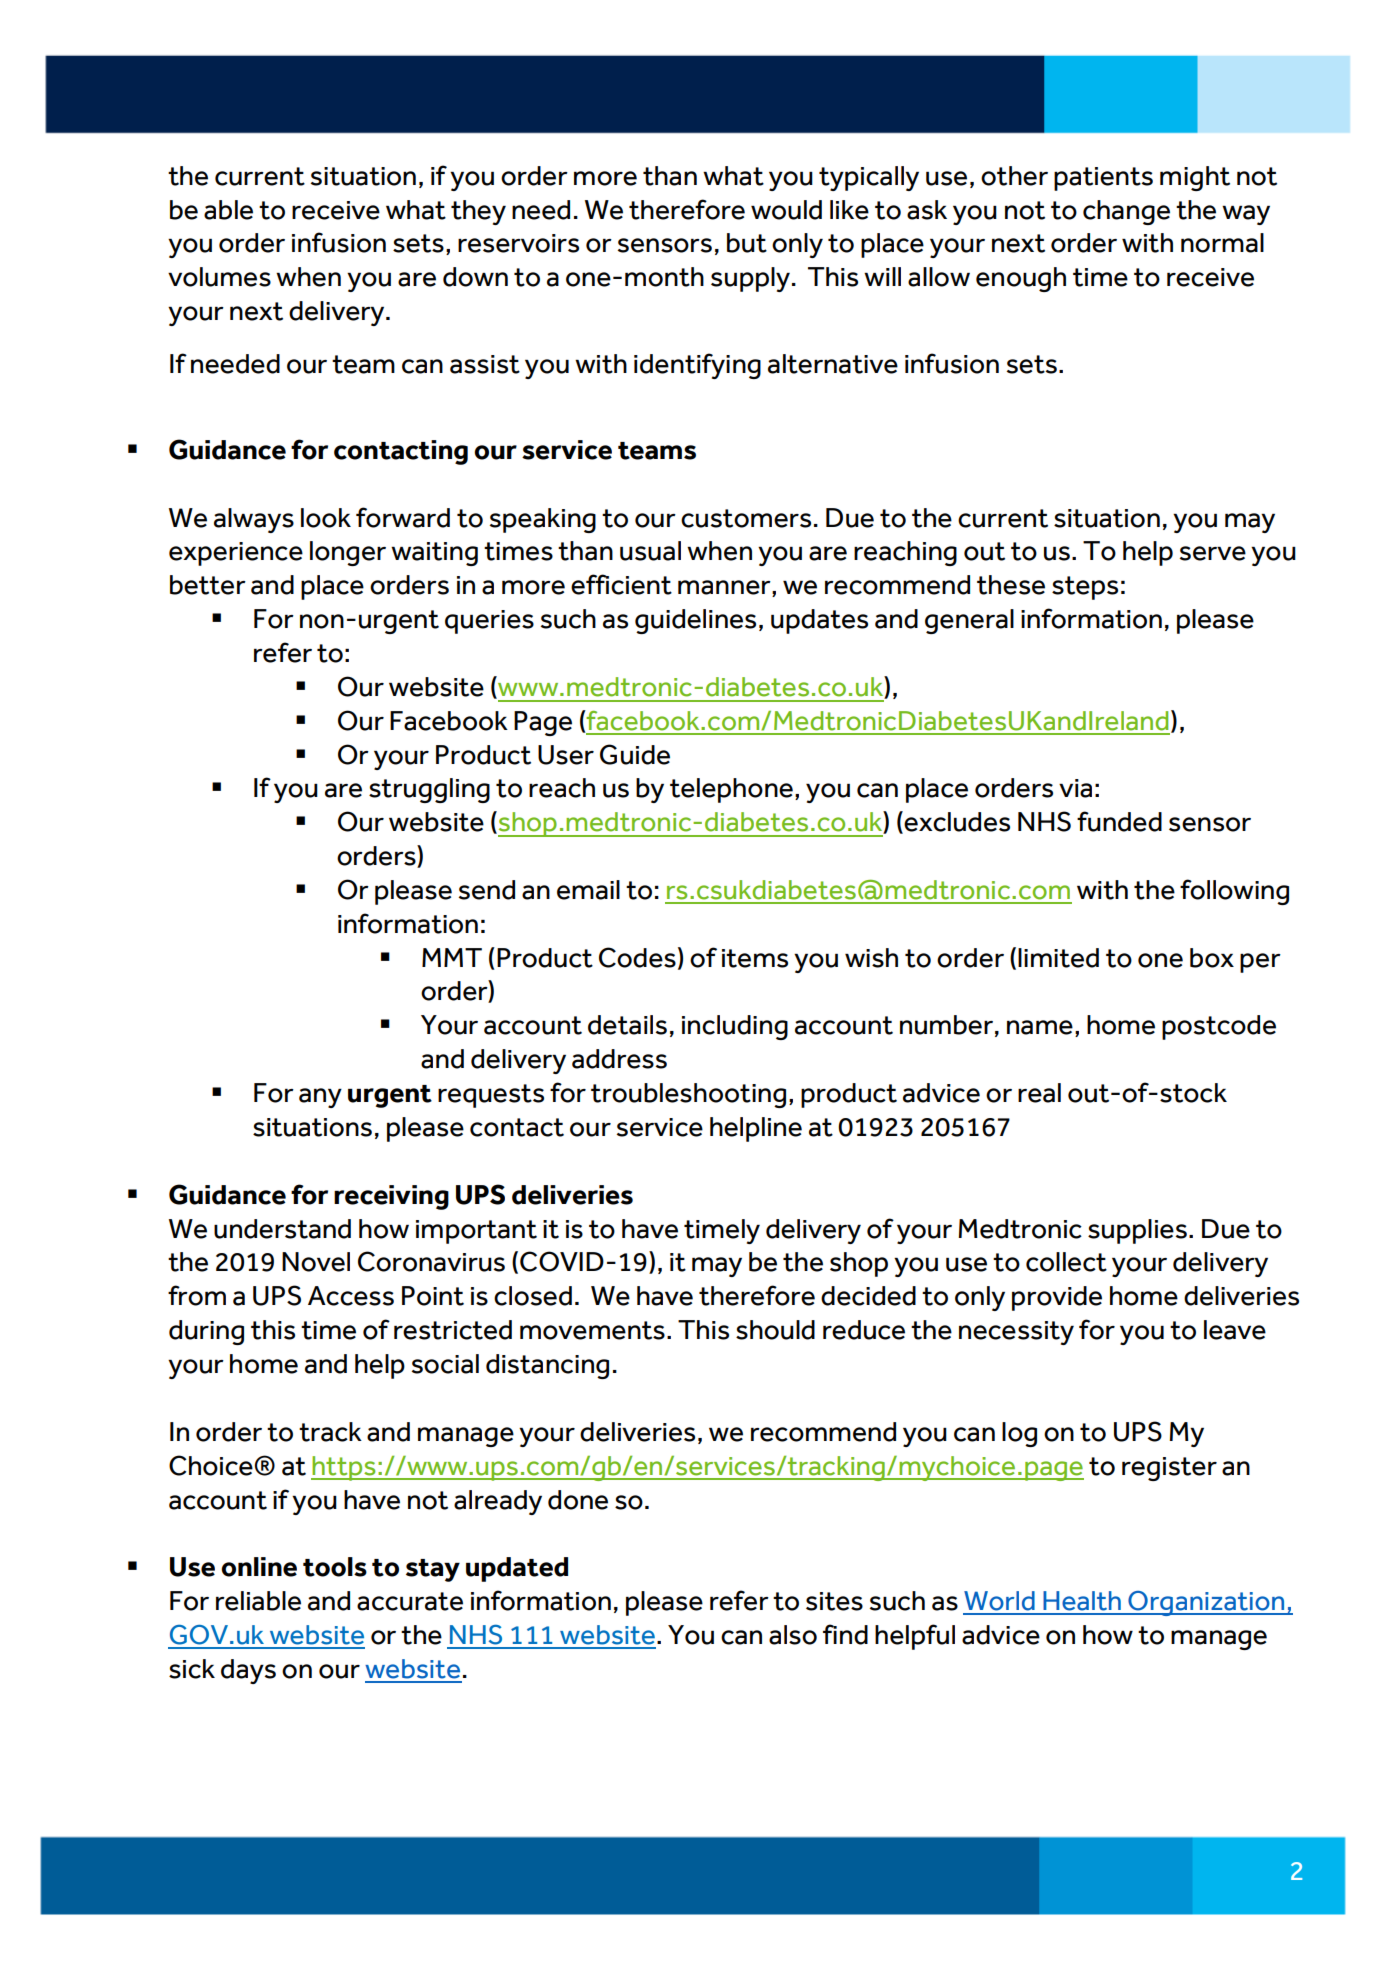 Image resolution: width=1391 pixels, height=1969 pixels. I want to click on but, so click(747, 243).
